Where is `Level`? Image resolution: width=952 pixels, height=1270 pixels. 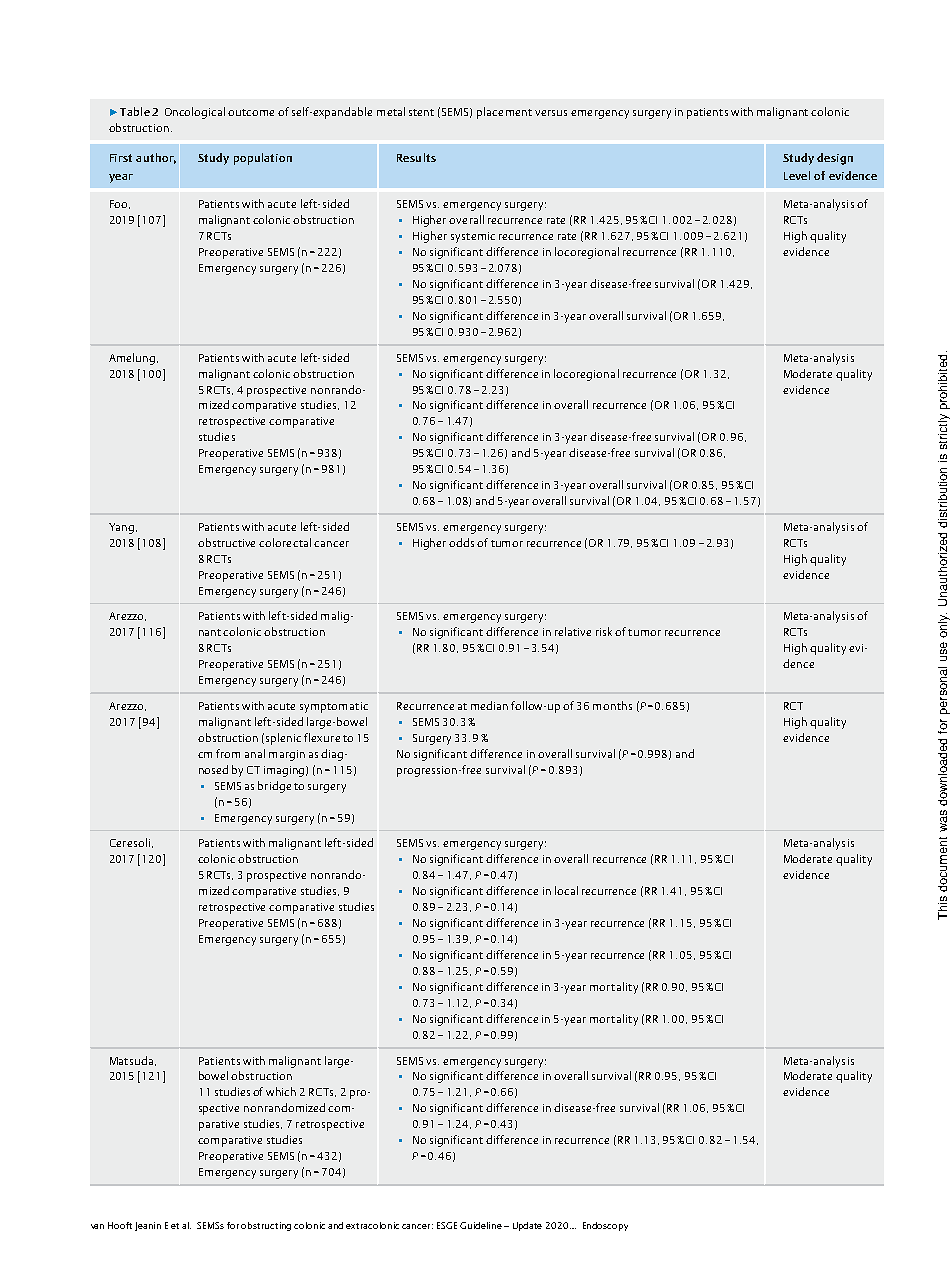
Level is located at coordinates (797, 175).
